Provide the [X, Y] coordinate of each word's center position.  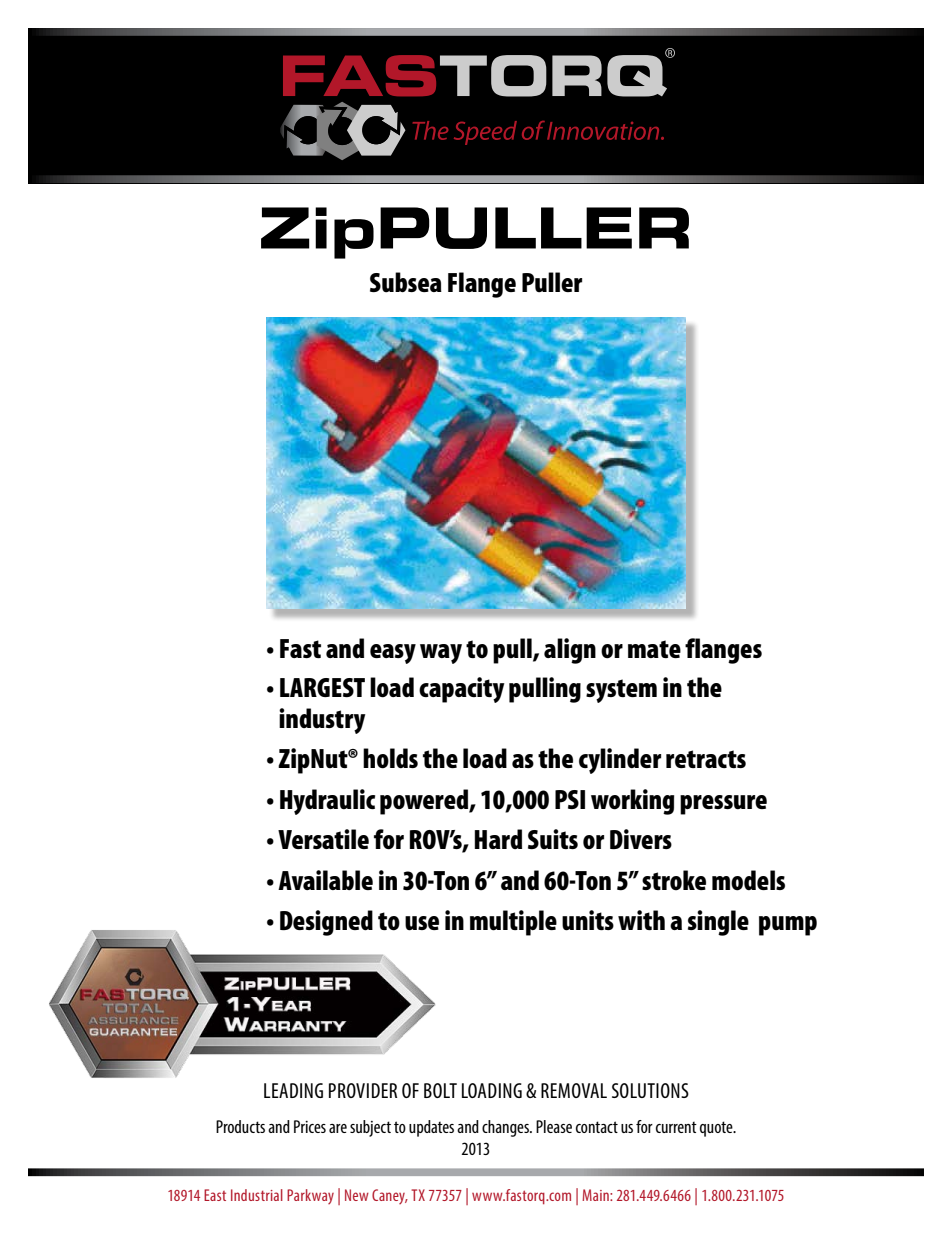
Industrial [257, 1195]
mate [654, 649]
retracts [706, 759]
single [718, 923]
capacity [462, 690]
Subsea [406, 282]
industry [322, 721]
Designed [326, 923]
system [621, 691]
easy [393, 654]
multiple [513, 923]
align [570, 651]
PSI [570, 799]
